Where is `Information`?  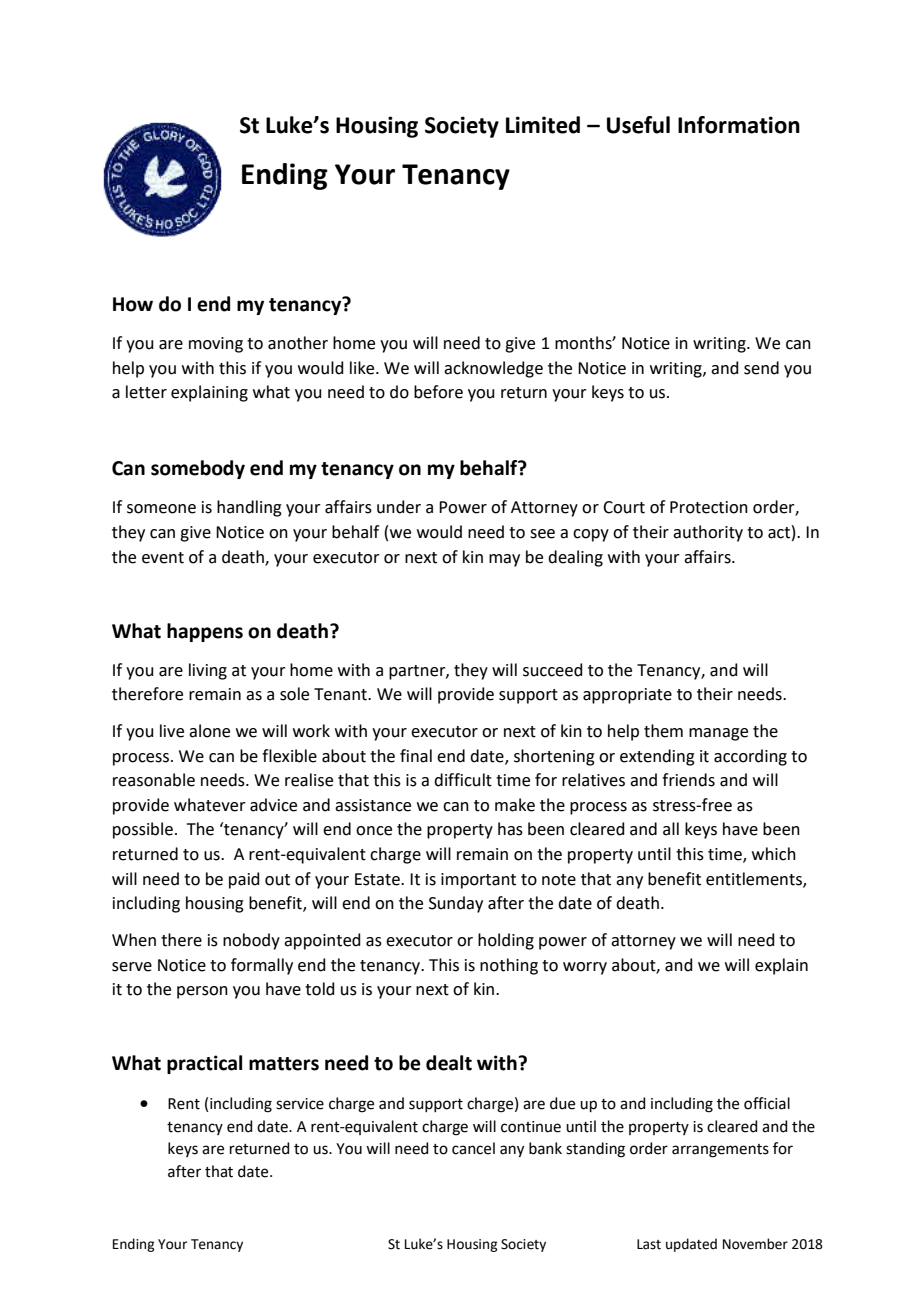 Information is located at coordinates (739, 125).
